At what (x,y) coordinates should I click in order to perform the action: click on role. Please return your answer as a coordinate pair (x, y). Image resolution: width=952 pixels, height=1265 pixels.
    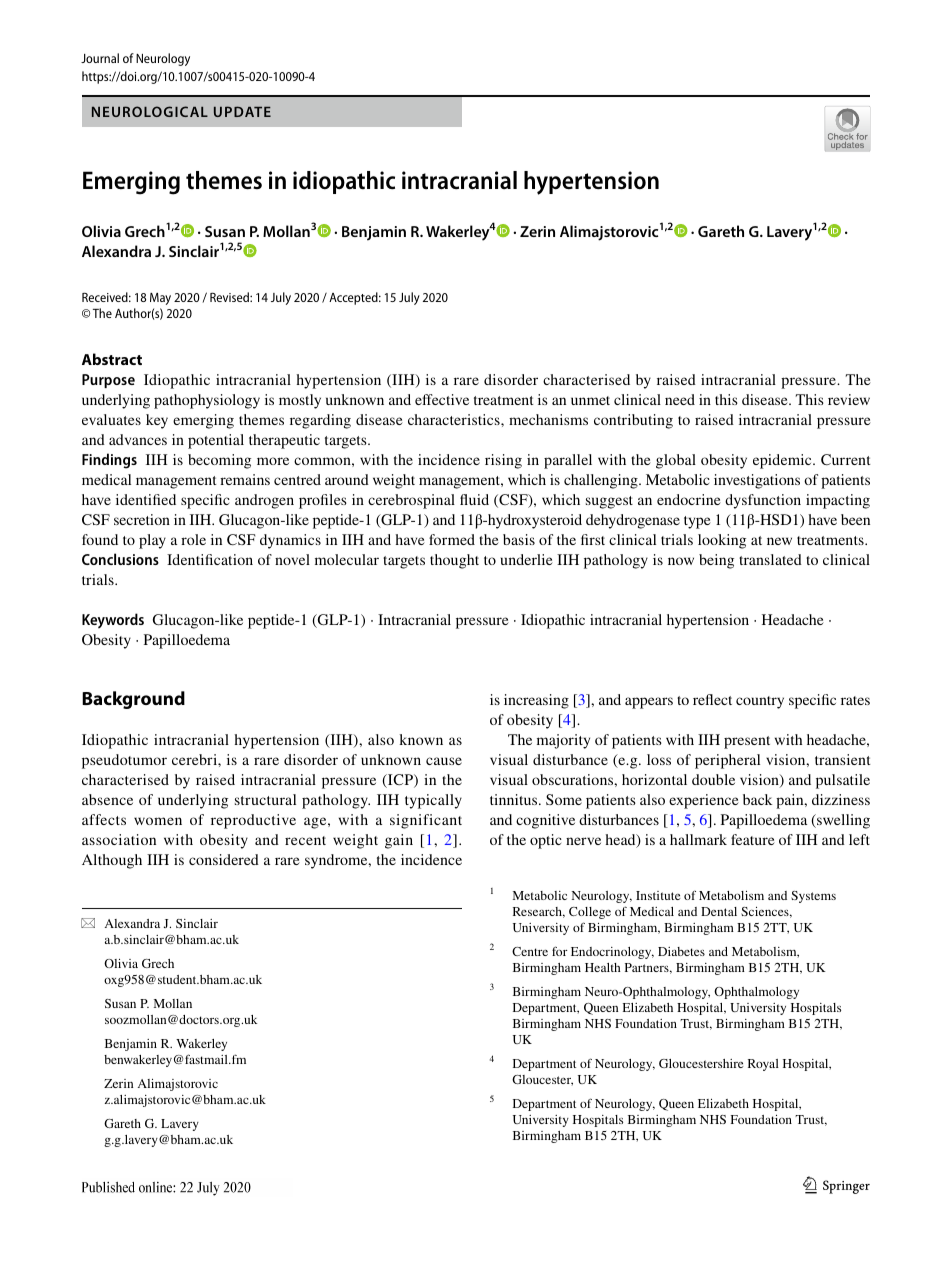
    Looking at the image, I should click on (193, 539).
